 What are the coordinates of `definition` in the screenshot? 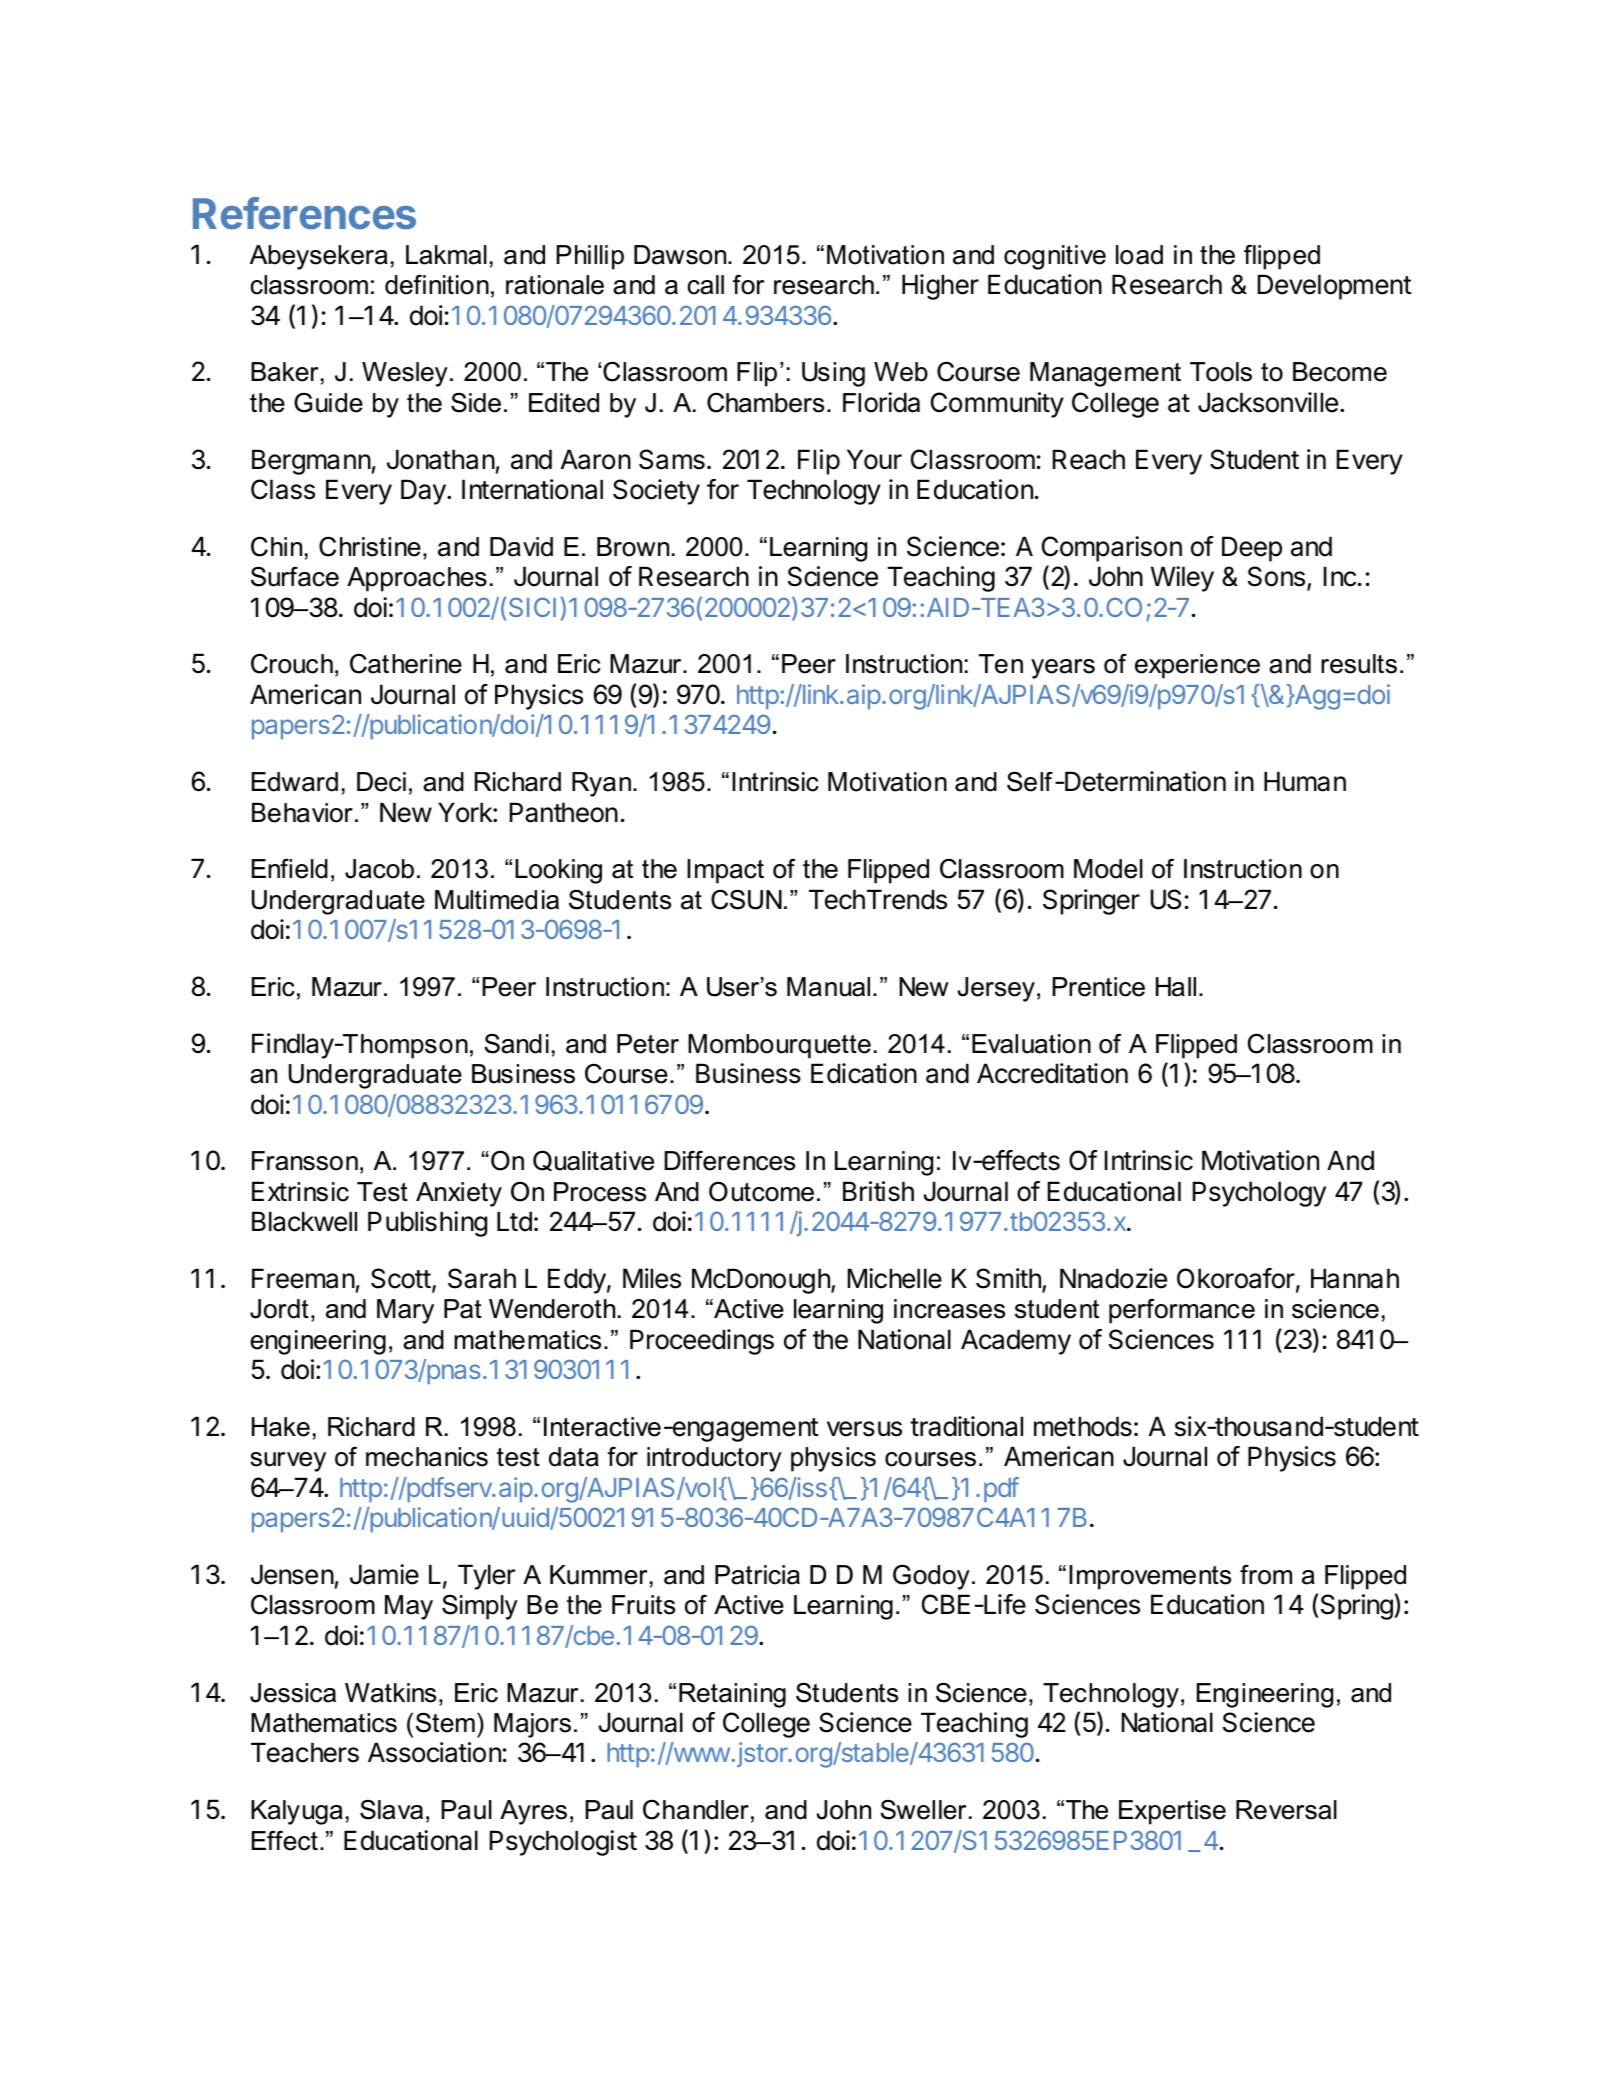 It's located at (437, 284).
